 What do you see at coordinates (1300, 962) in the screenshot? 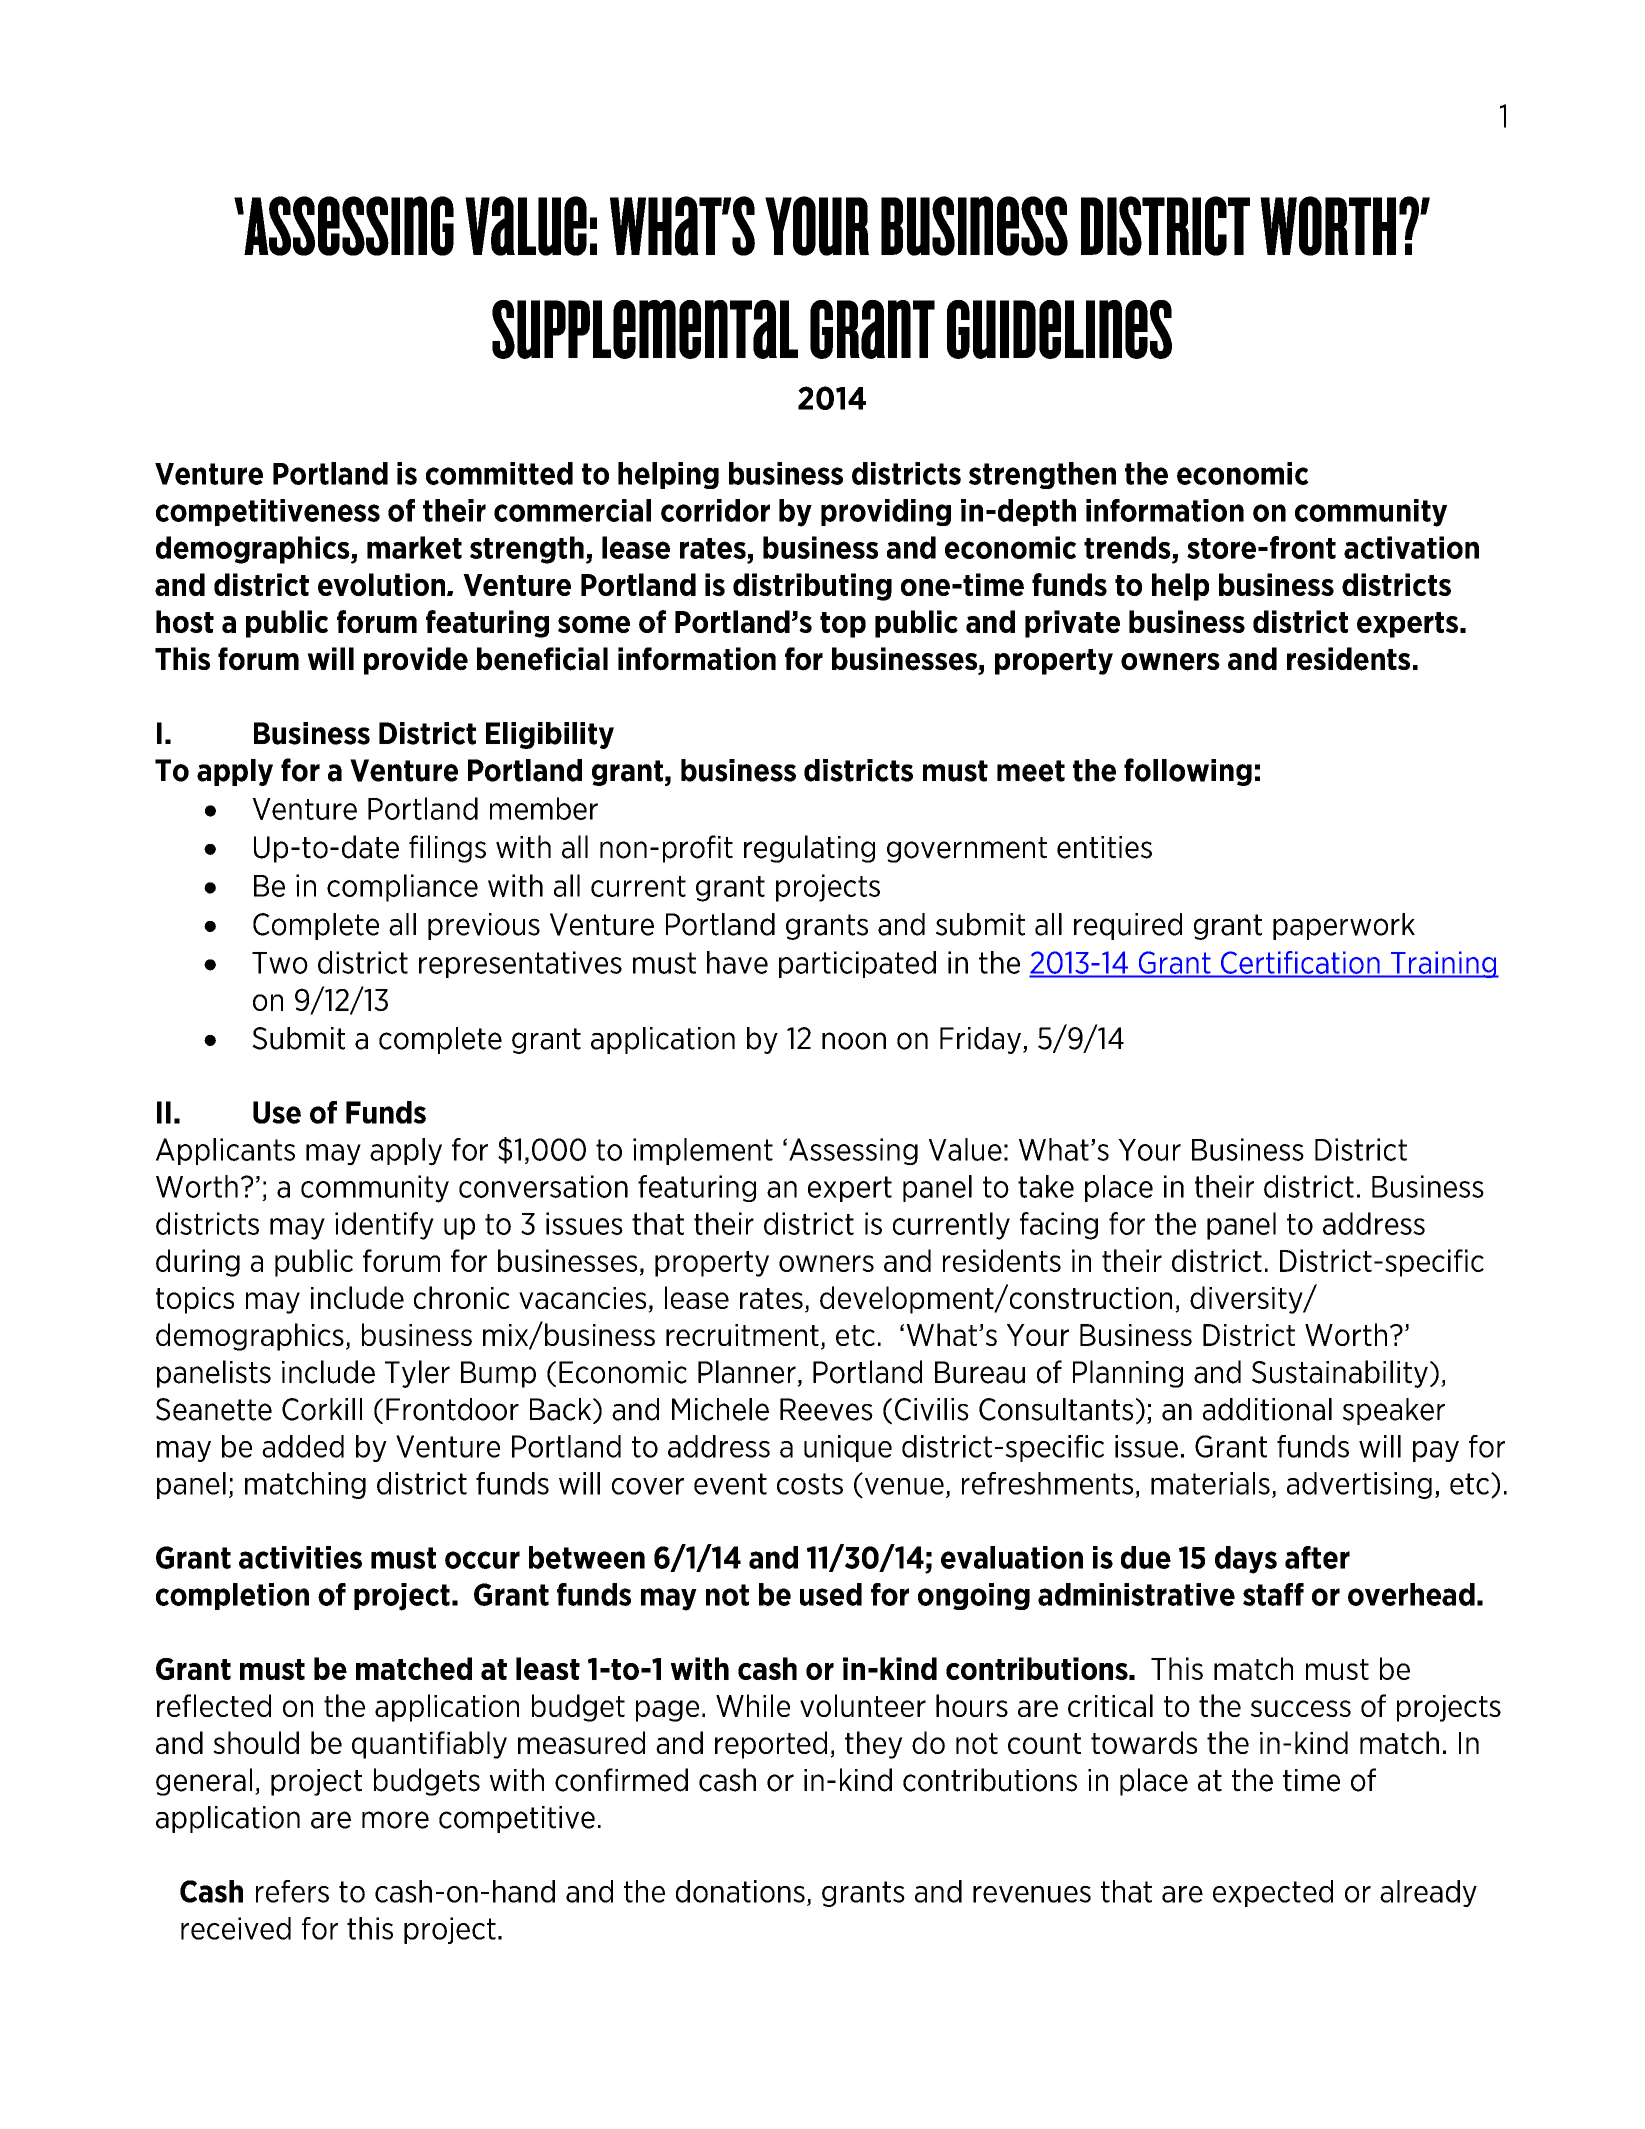
I see `Certification` at bounding box center [1300, 962].
